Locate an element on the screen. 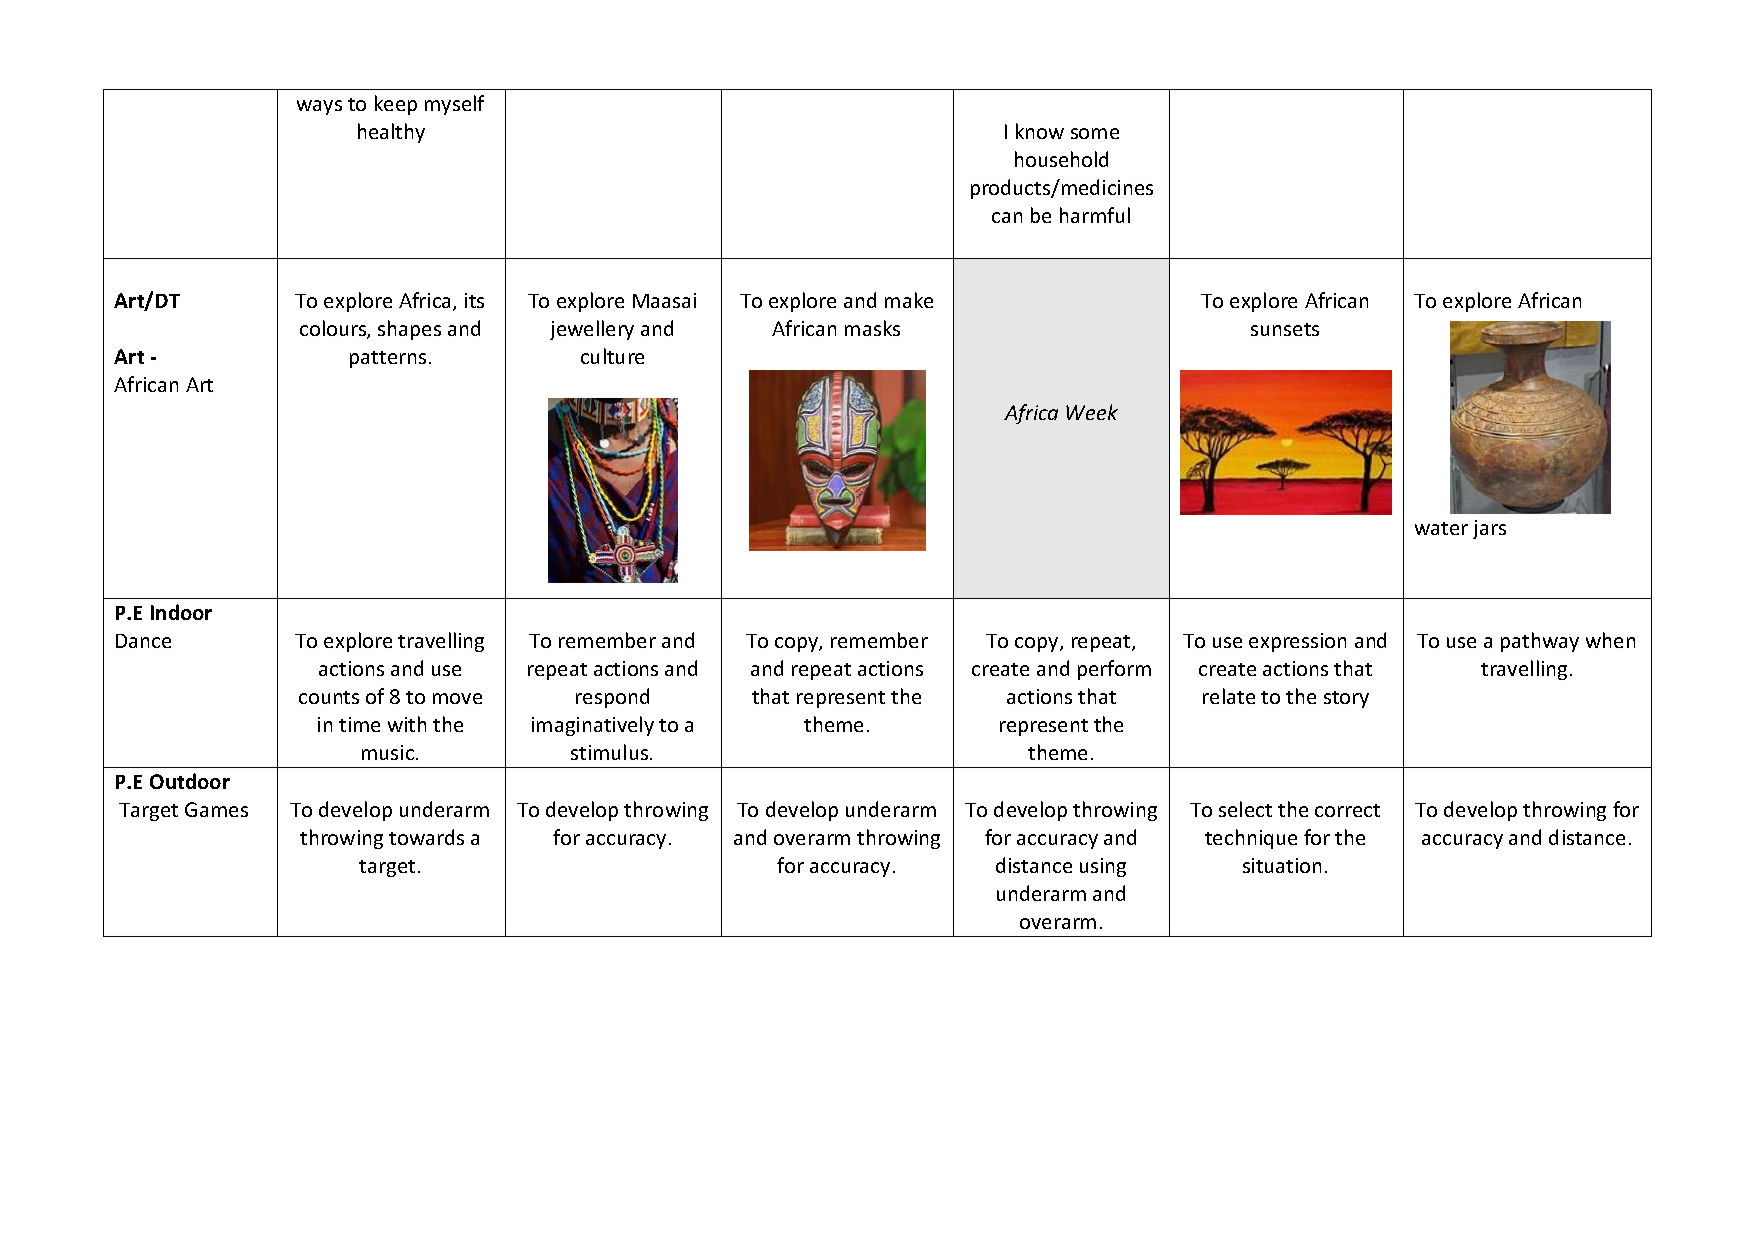 This screenshot has height=1241, width=1755. Week is located at coordinates (1092, 412).
